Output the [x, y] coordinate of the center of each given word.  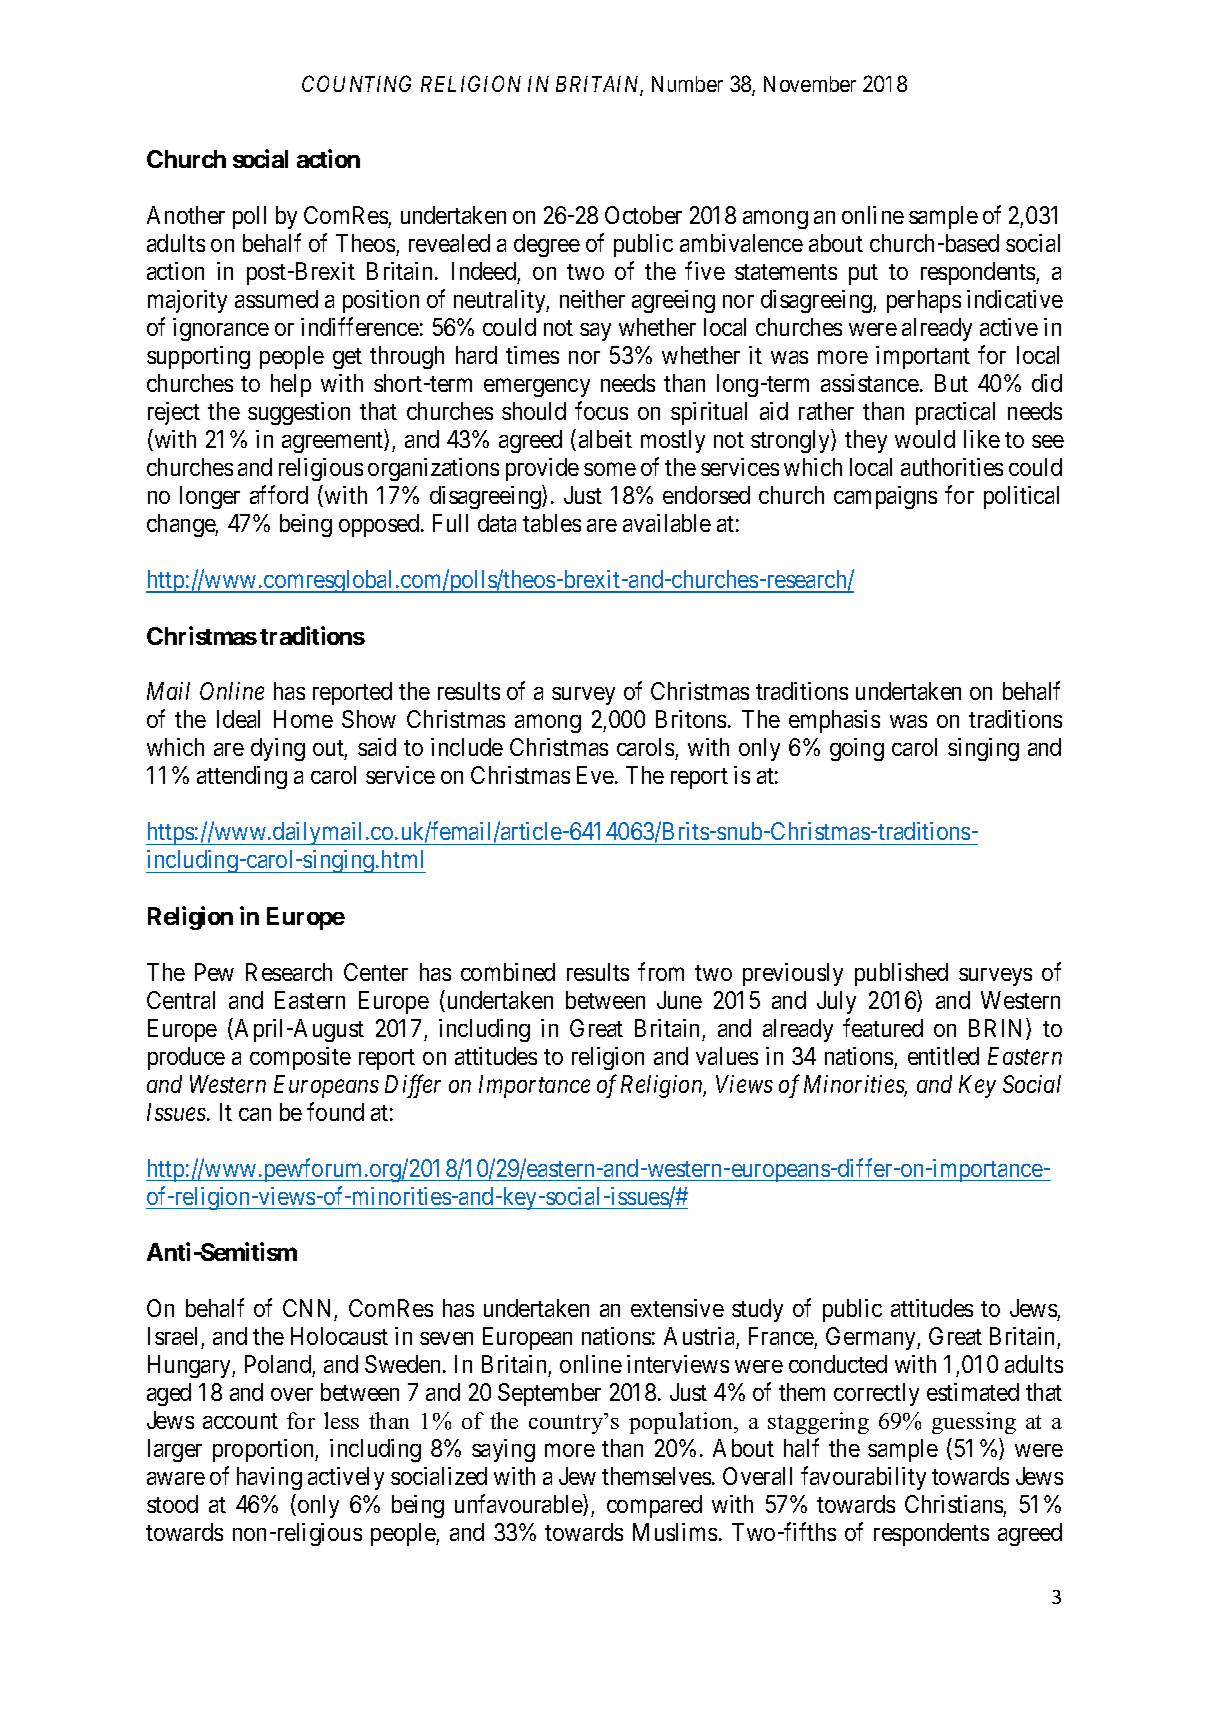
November [810, 84]
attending [242, 777]
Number [687, 84]
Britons [691, 719]
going [857, 749]
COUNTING [356, 83]
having [269, 1478]
